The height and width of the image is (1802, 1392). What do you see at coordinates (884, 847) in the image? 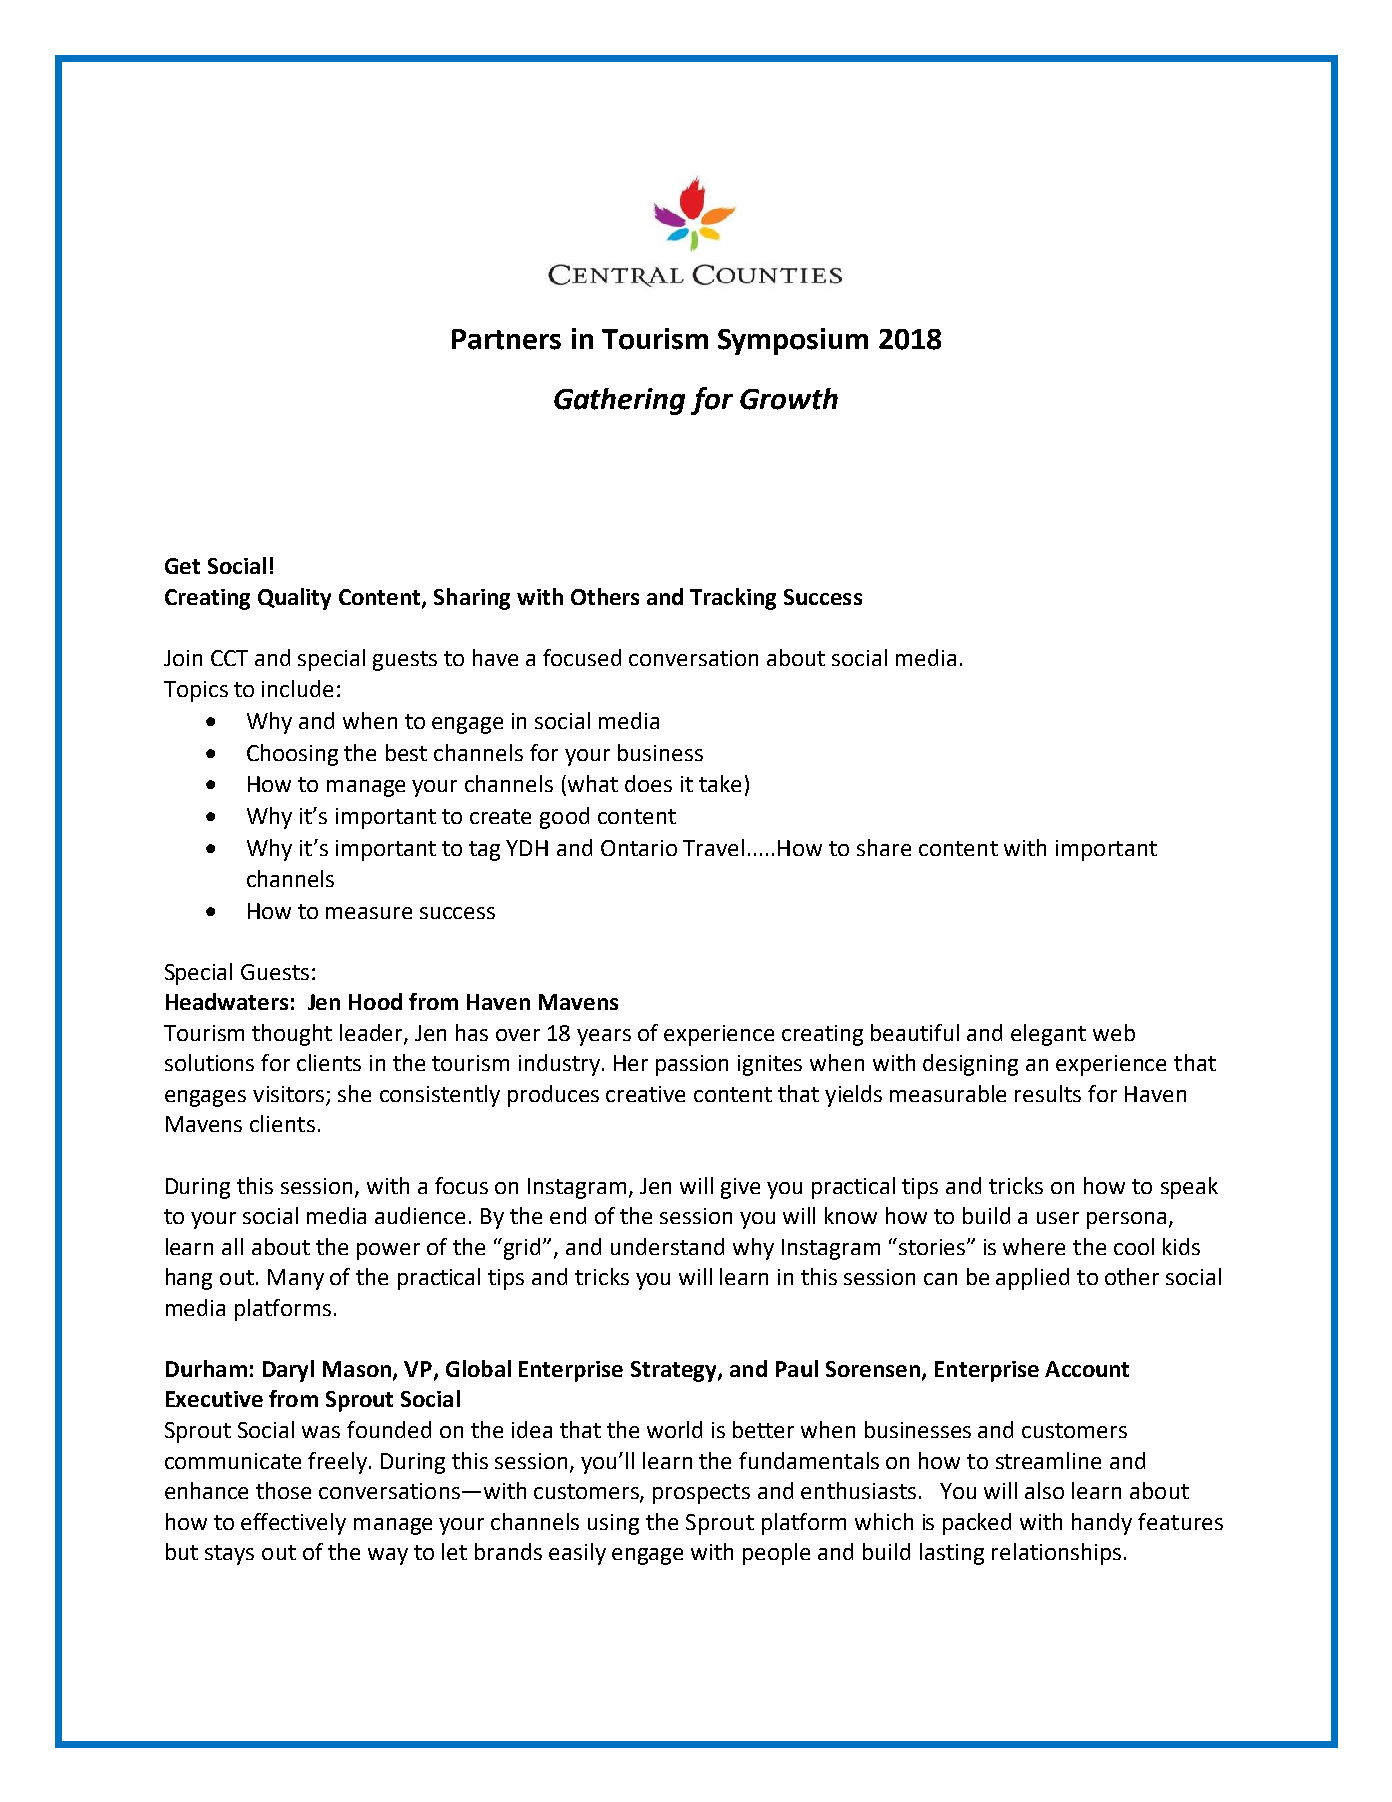
I see `share` at bounding box center [884, 847].
